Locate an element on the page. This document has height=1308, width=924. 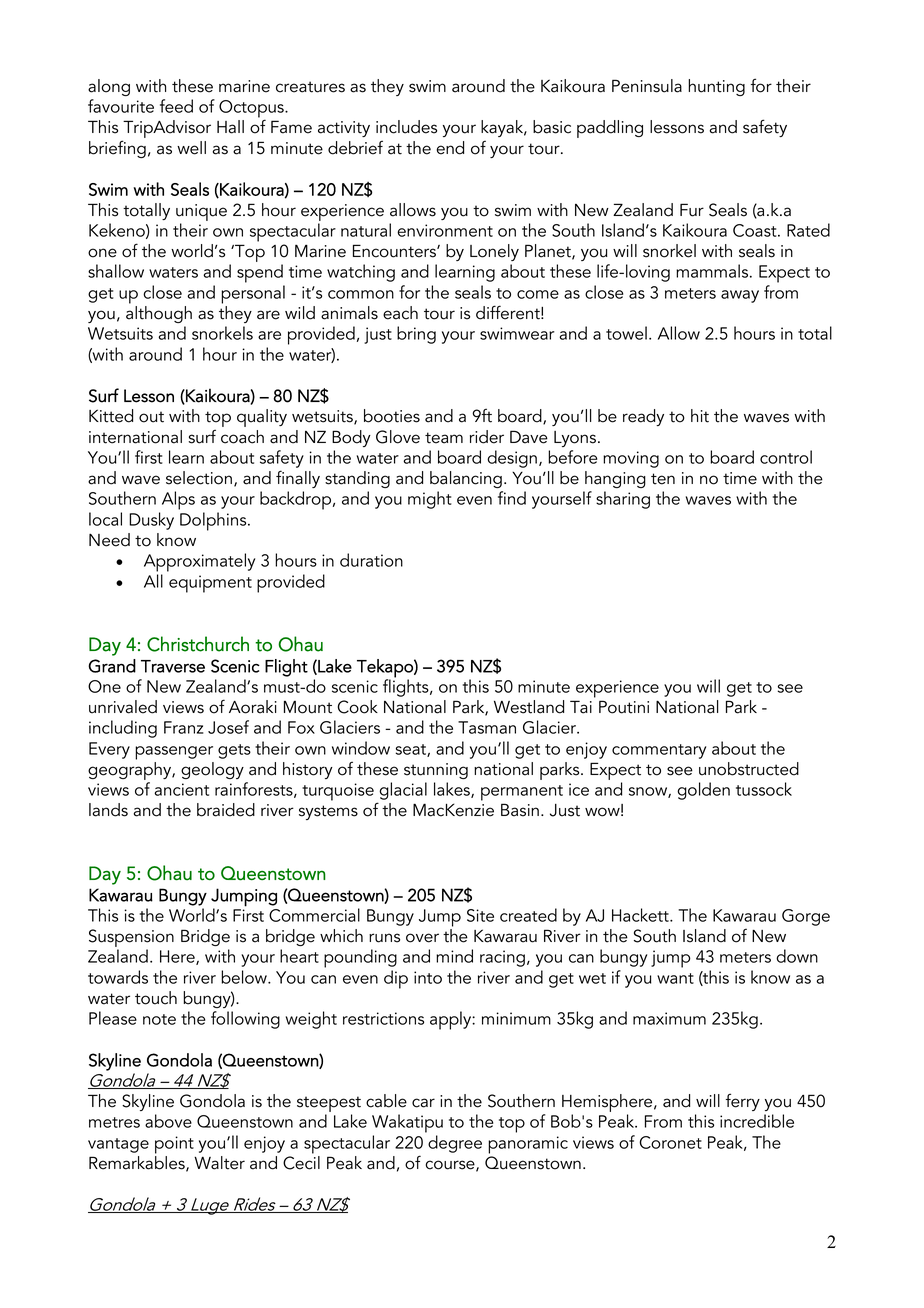
braided is located at coordinates (226, 810).
